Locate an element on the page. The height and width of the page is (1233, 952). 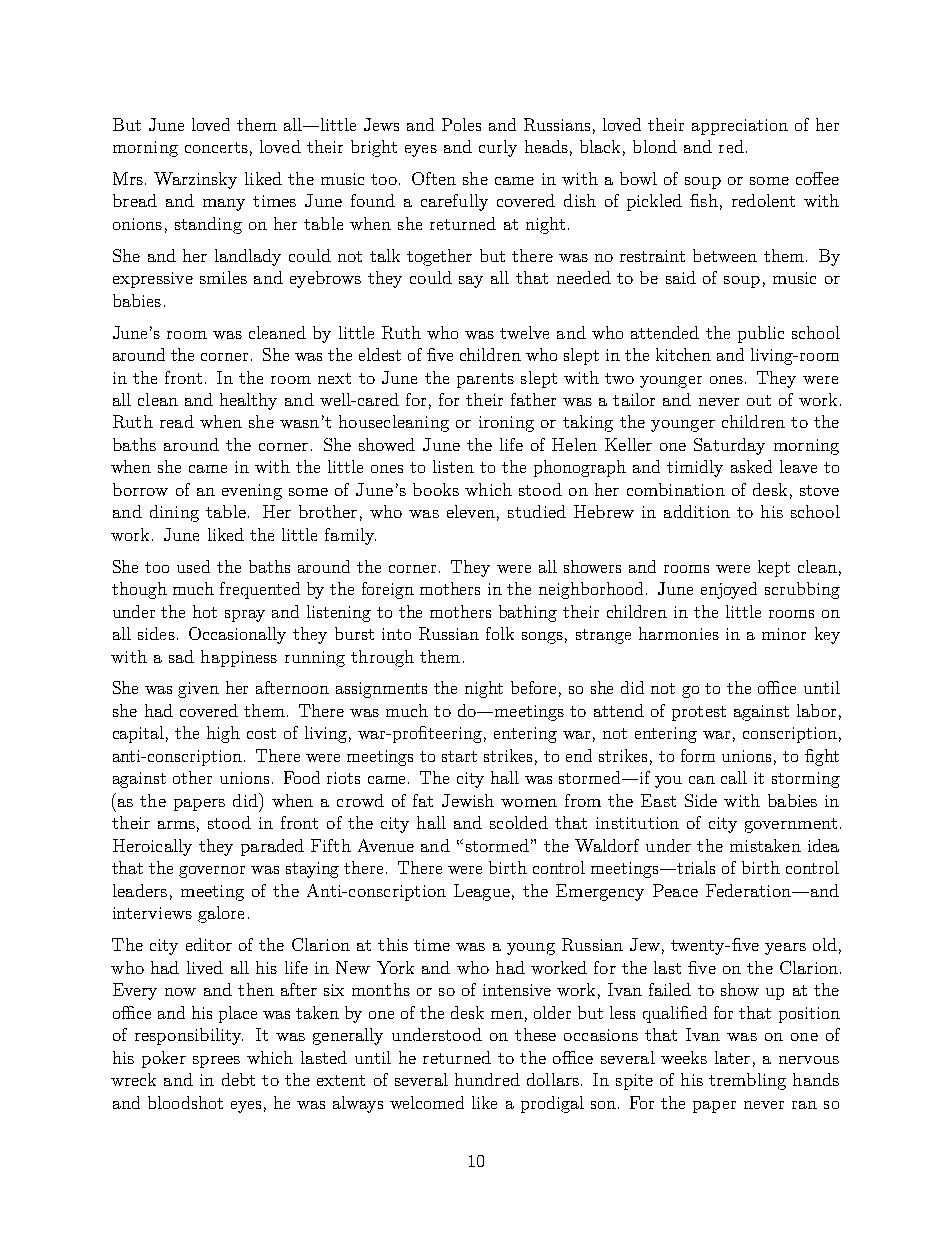
start is located at coordinates (459, 756).
